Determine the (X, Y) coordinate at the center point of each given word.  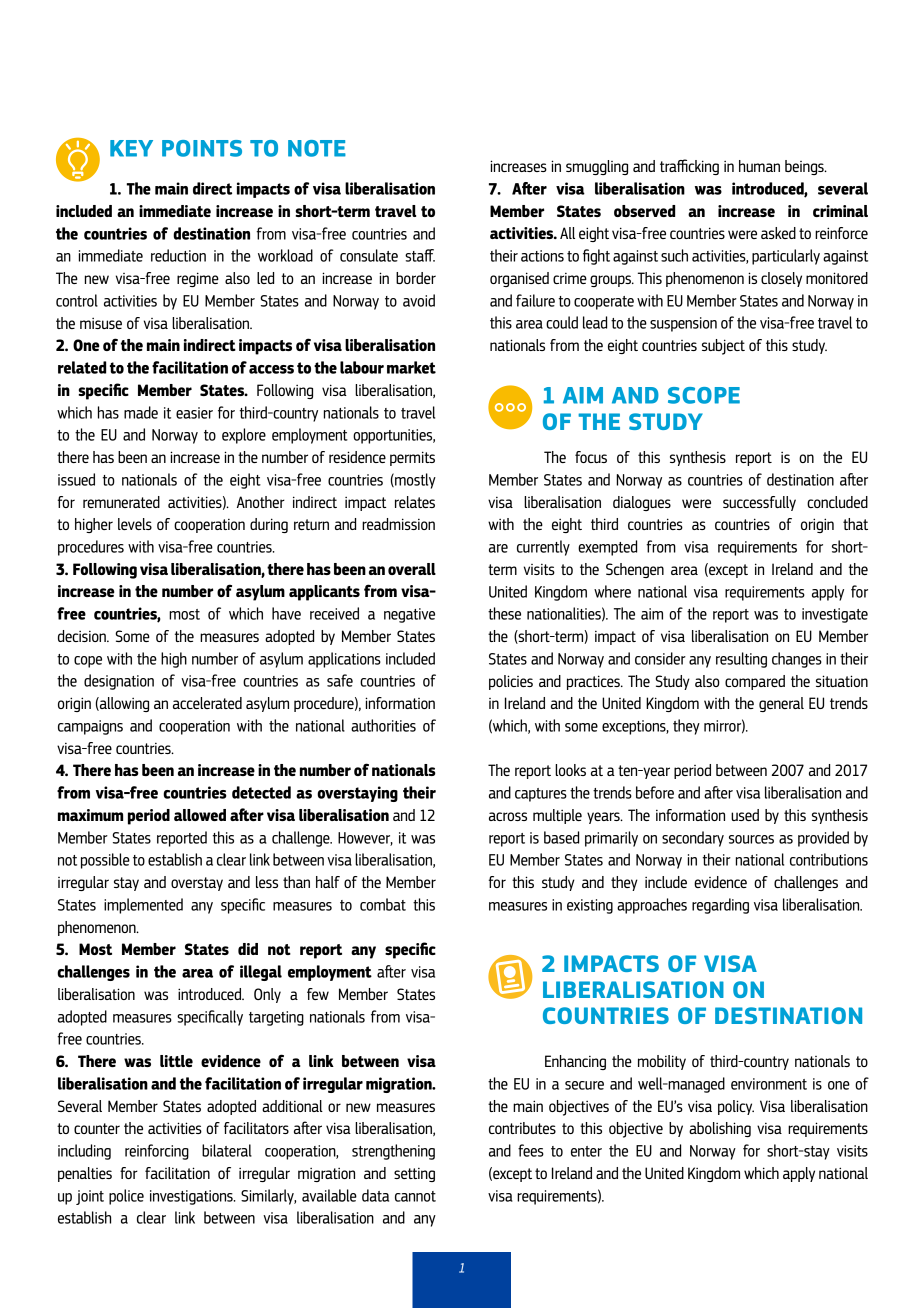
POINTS (202, 148)
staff (420, 255)
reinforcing (157, 1152)
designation (119, 682)
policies (511, 682)
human (759, 166)
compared (755, 682)
